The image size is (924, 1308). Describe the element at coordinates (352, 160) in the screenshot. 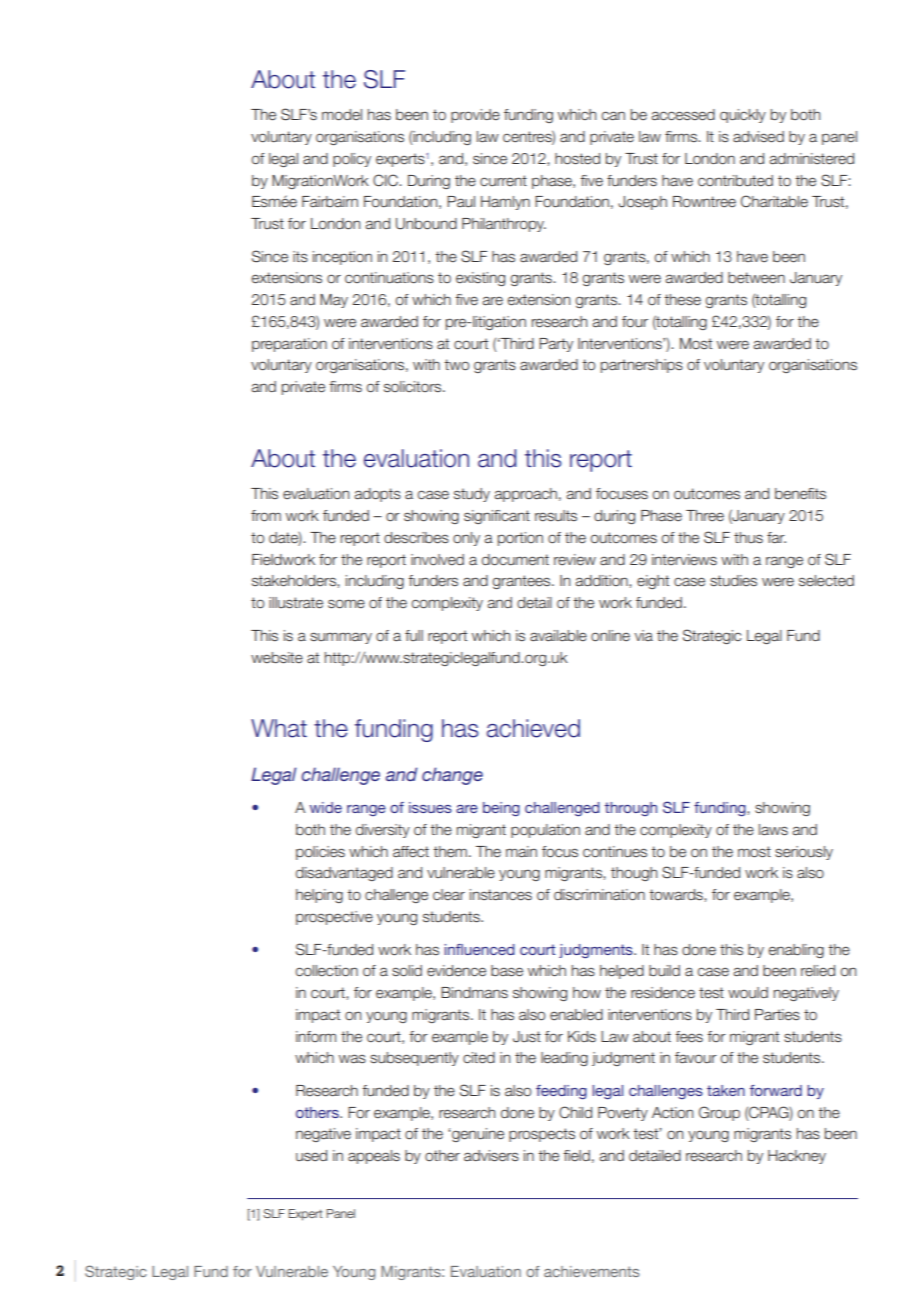

I see `policy` at that location.
